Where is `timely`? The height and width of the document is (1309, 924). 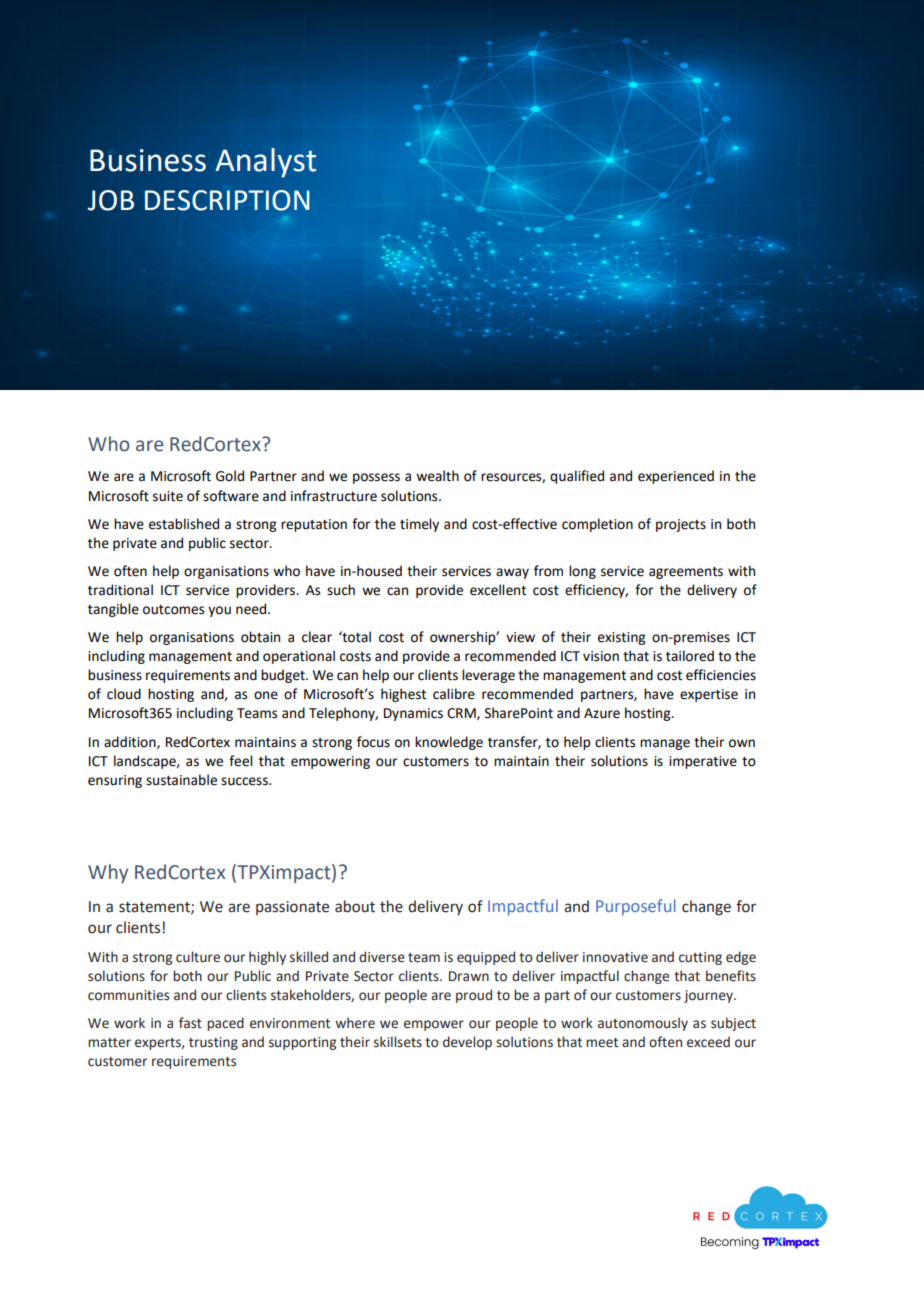 timely is located at coordinates (419, 525).
